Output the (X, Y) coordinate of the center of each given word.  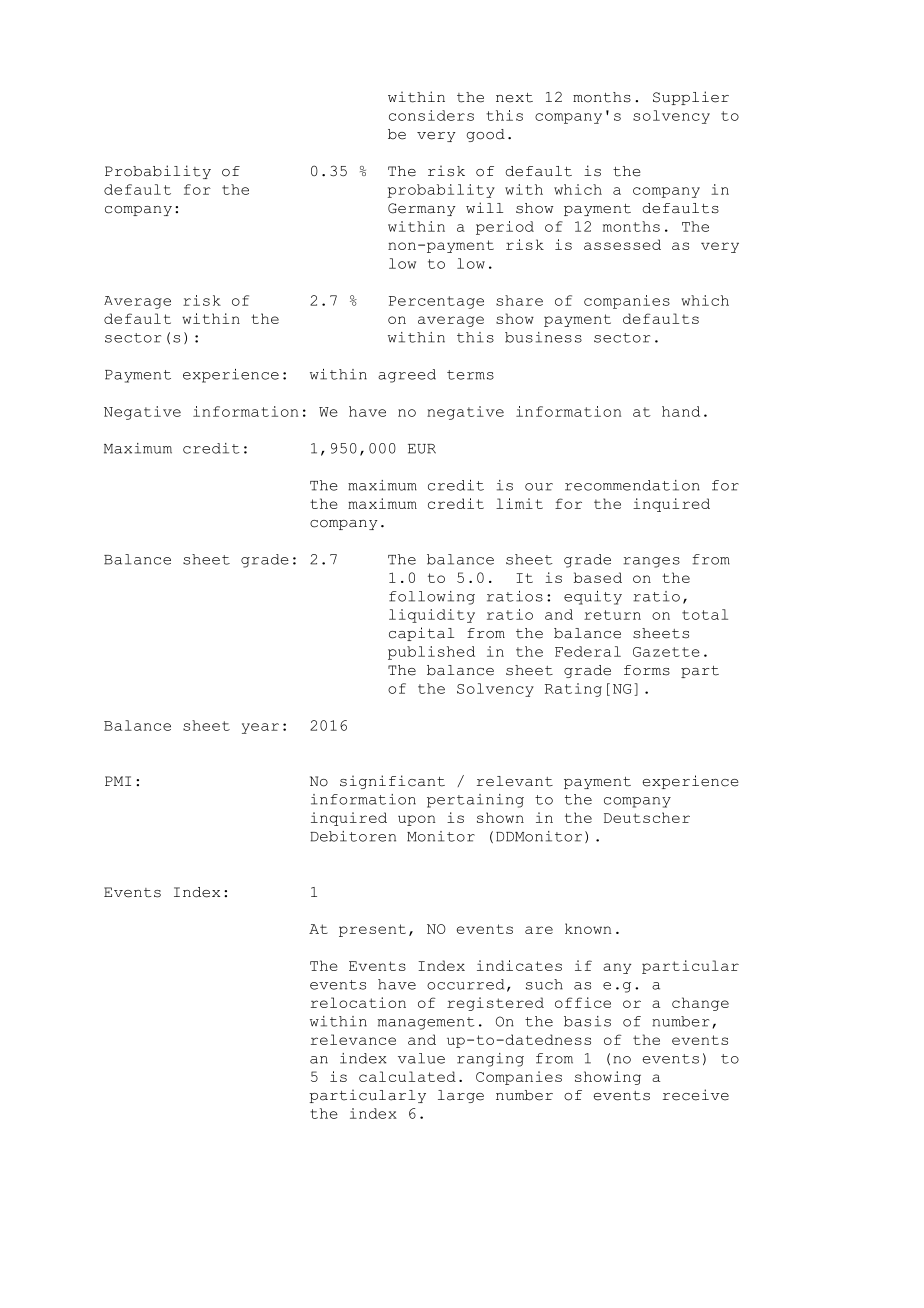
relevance (353, 1039)
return (612, 615)
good (485, 135)
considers (431, 115)
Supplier (691, 98)
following (432, 598)
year (260, 728)
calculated (407, 1076)
